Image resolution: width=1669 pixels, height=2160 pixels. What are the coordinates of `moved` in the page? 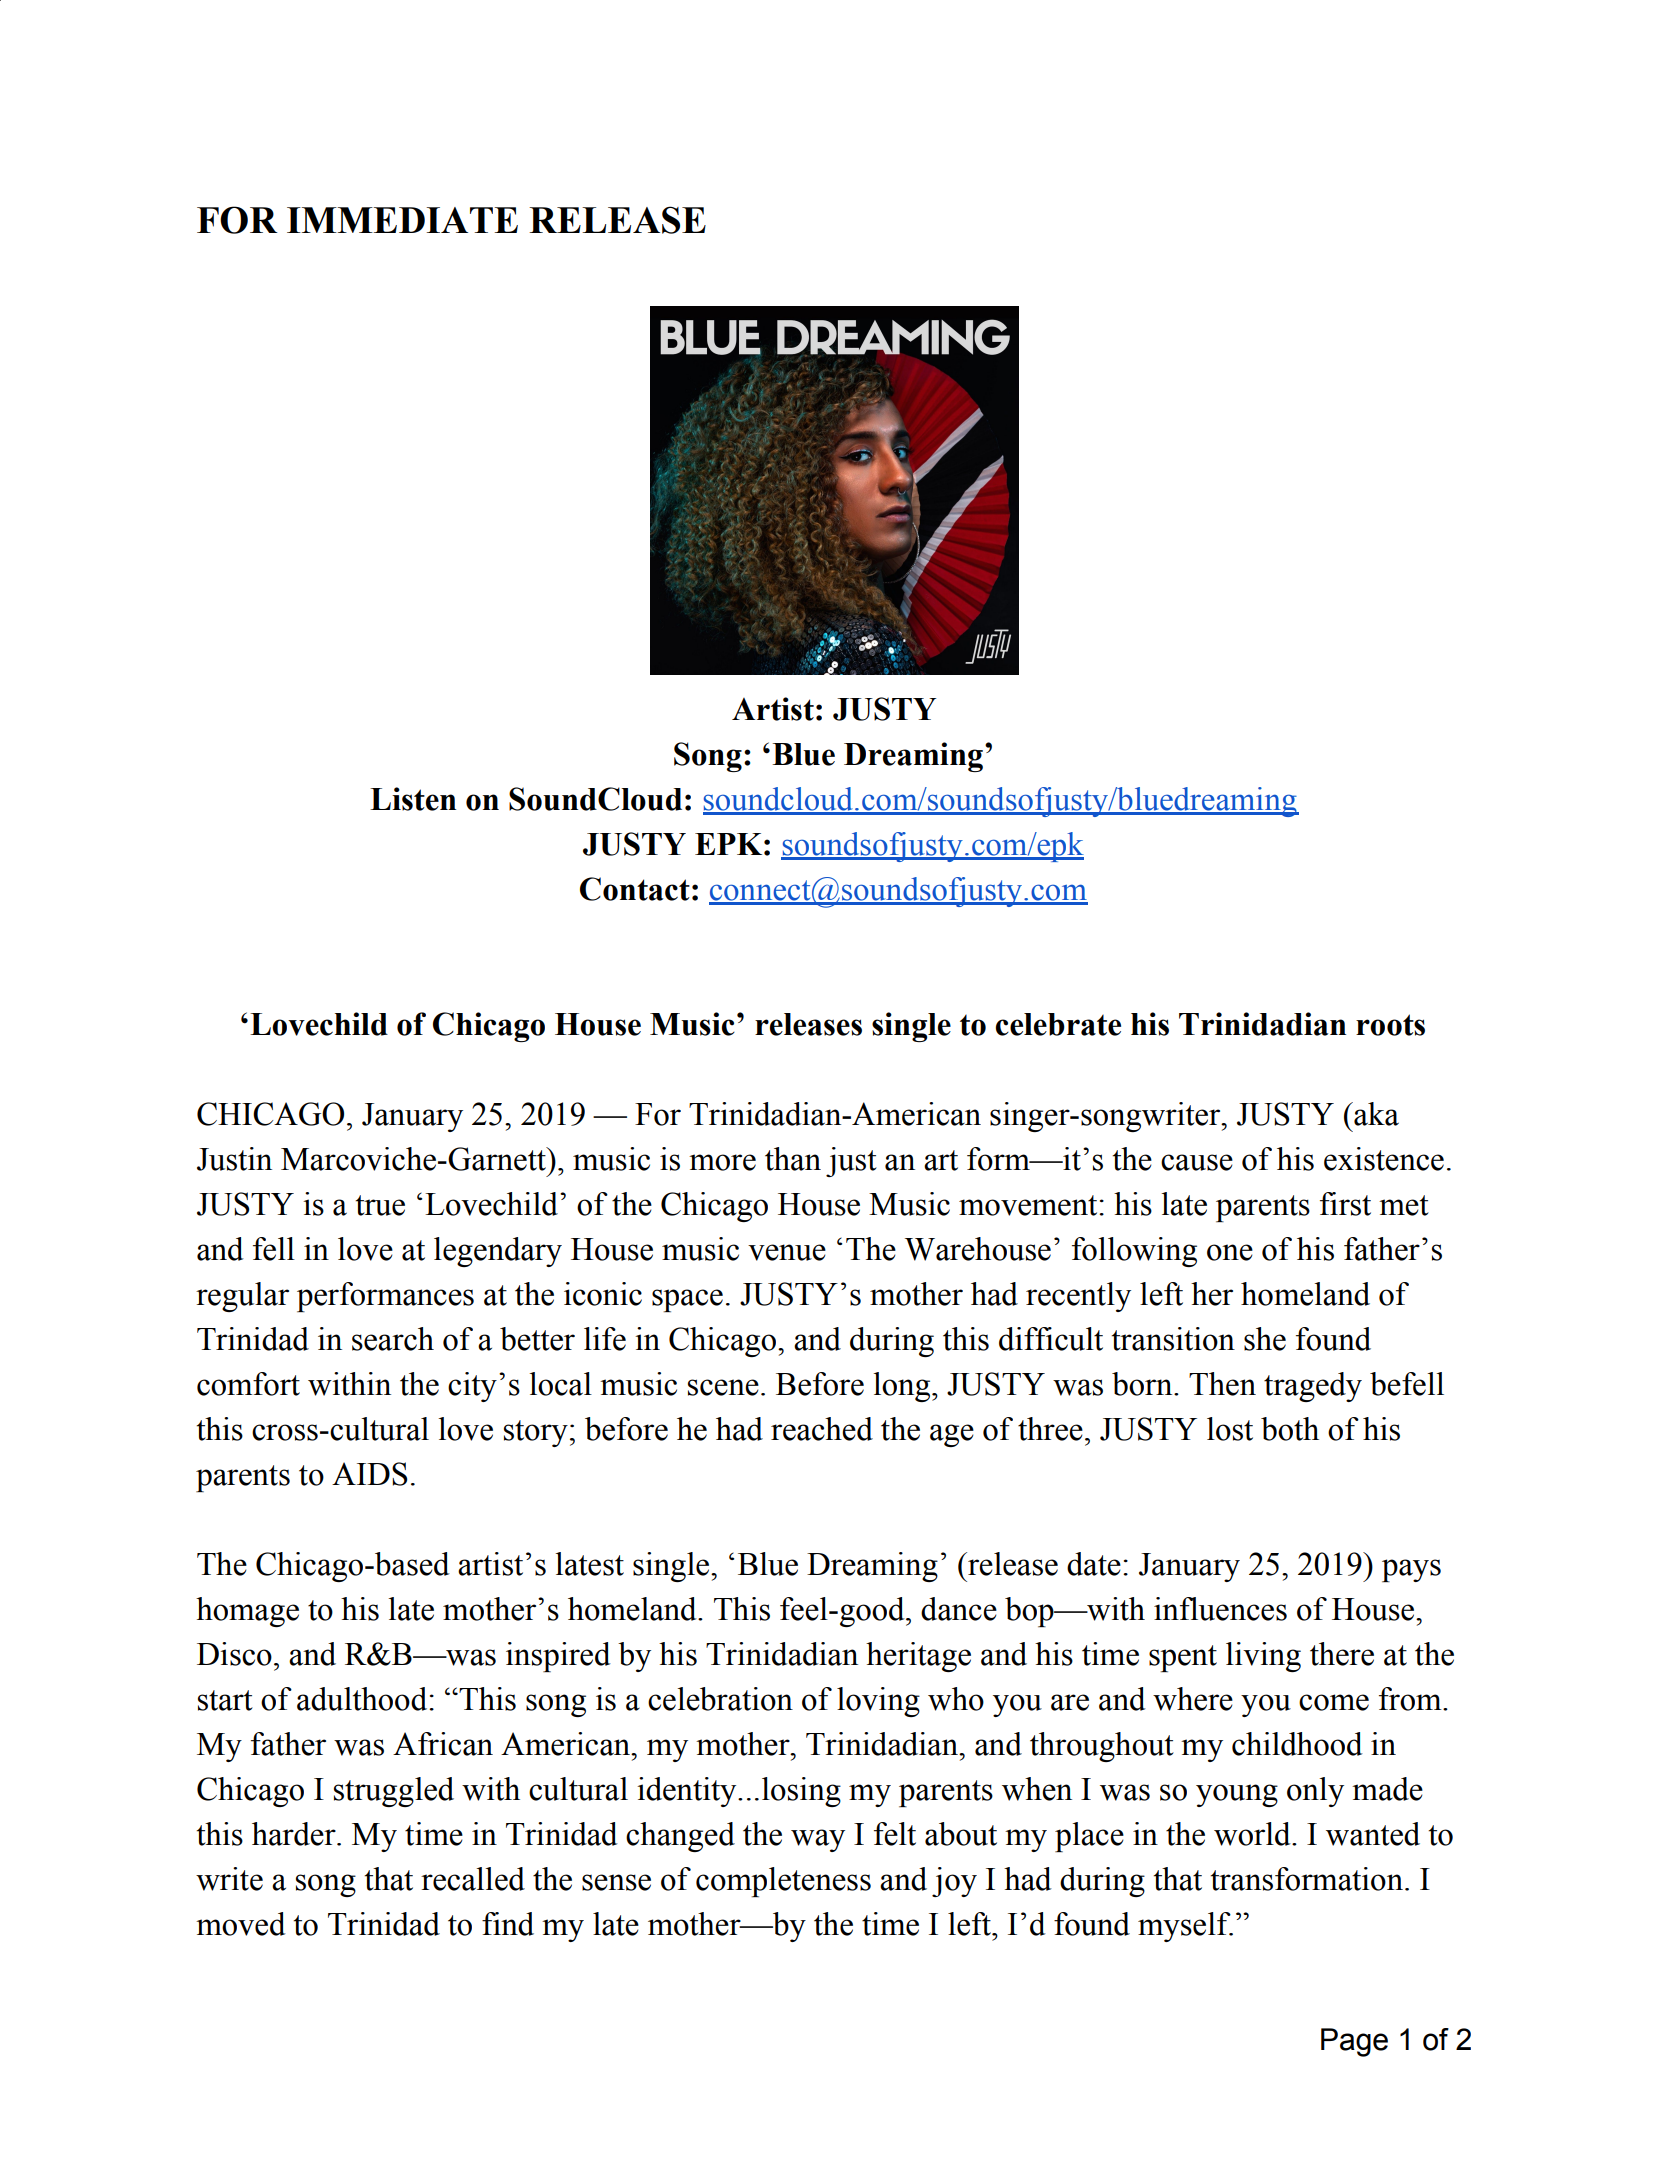 It's located at (241, 1924).
